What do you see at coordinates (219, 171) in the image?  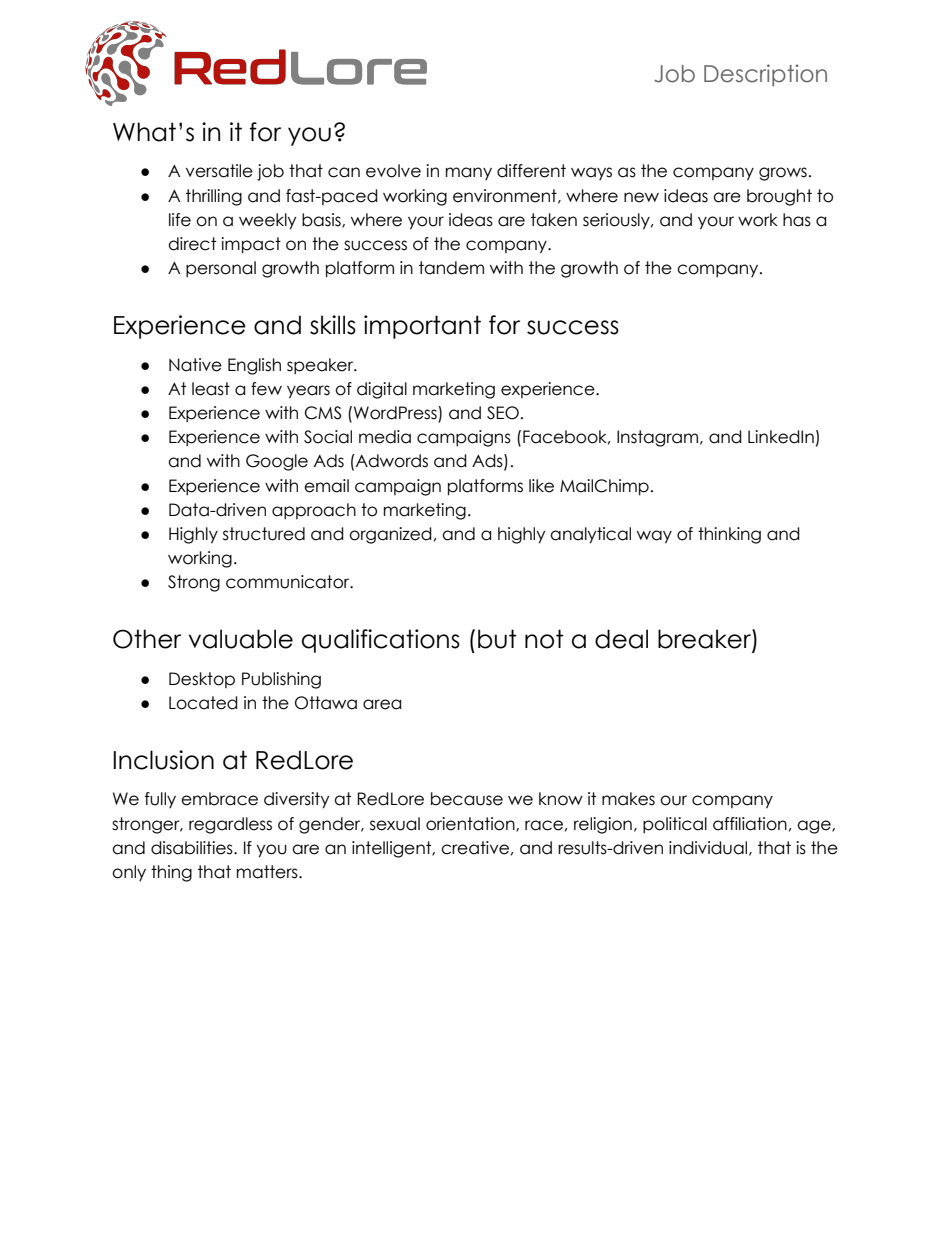 I see `versatile` at bounding box center [219, 171].
